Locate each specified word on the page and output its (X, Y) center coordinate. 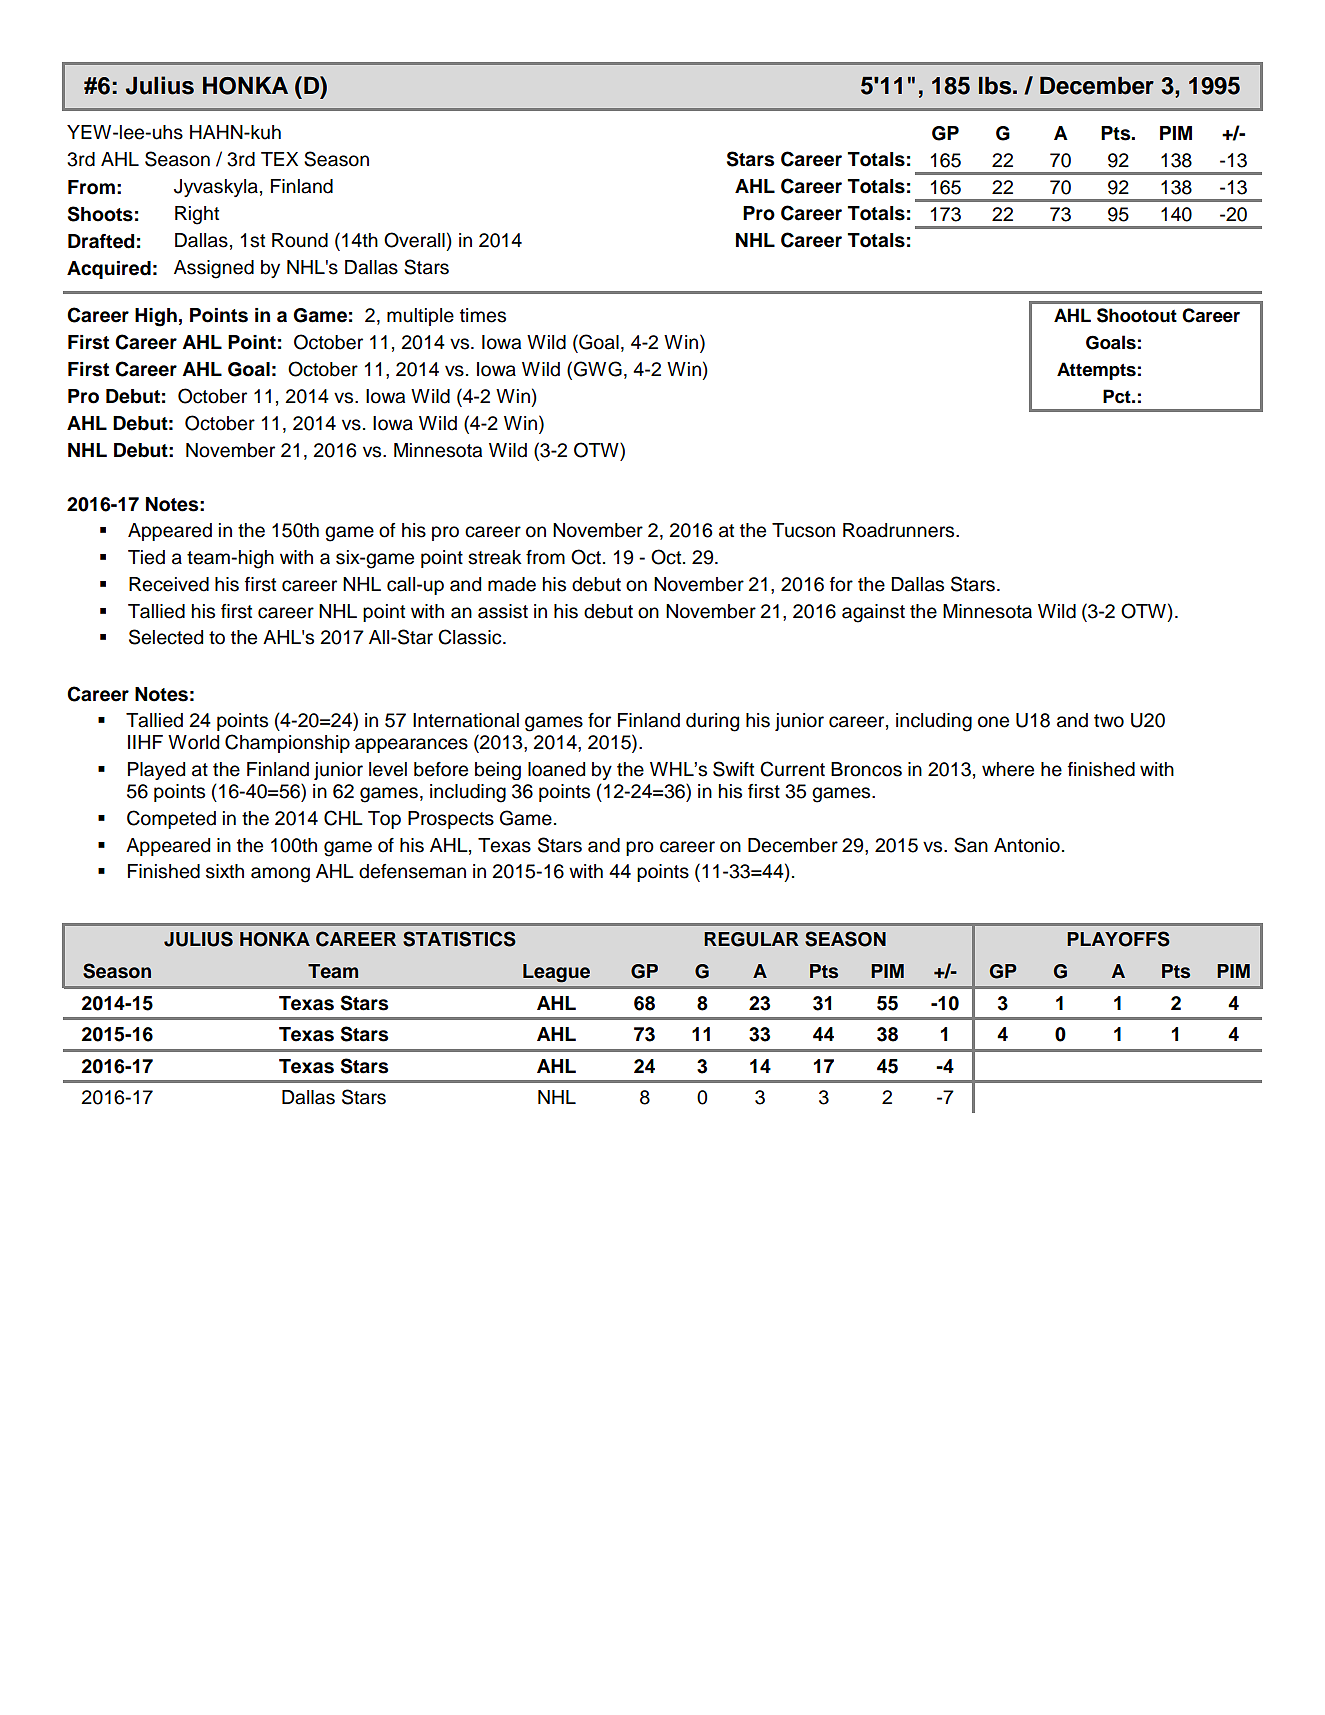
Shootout (1137, 315)
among (280, 875)
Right (197, 215)
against (873, 613)
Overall (414, 240)
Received (169, 584)
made (512, 584)
